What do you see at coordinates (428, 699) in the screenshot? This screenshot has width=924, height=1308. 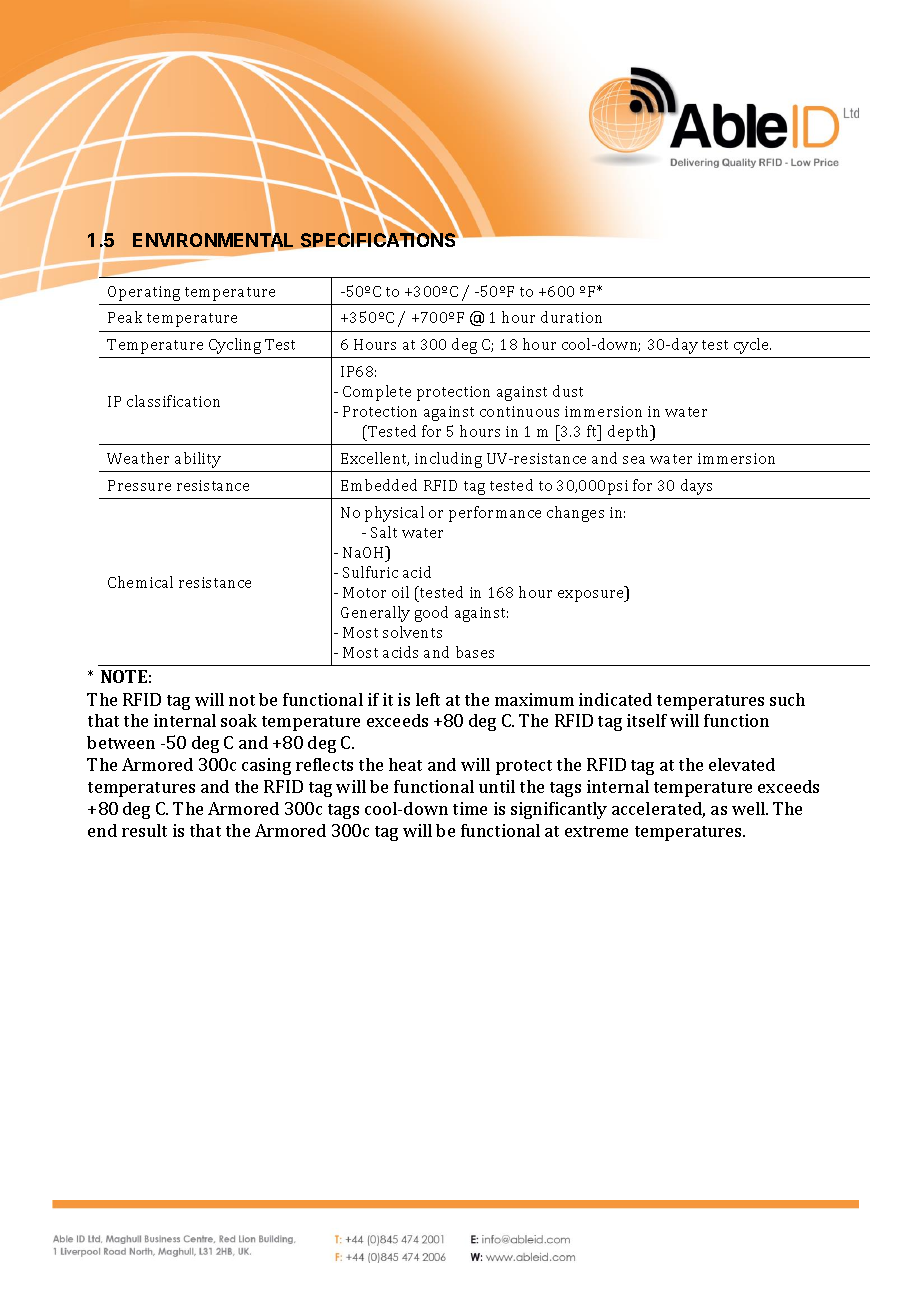 I see `left` at bounding box center [428, 699].
